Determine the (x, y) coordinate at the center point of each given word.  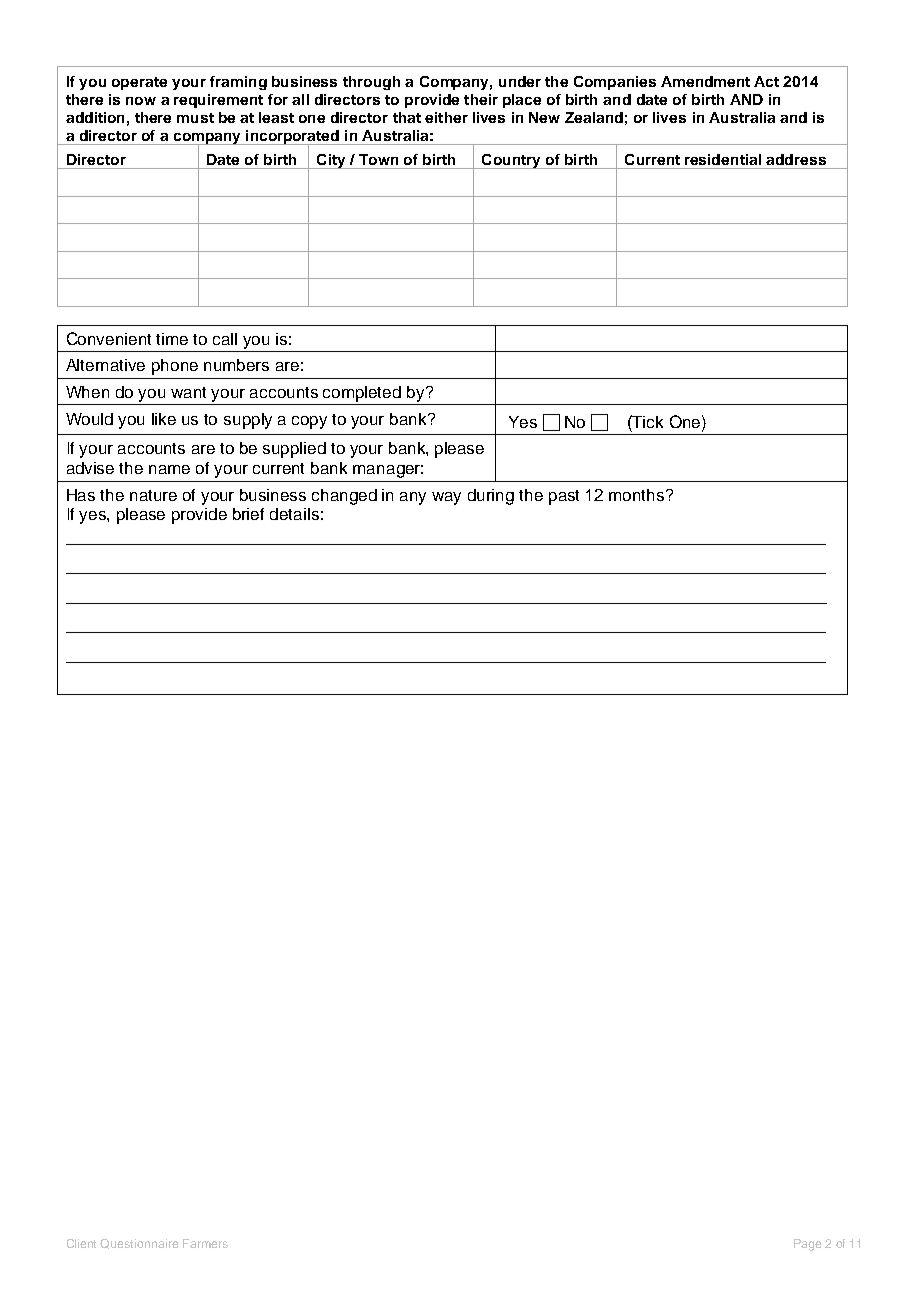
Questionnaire (139, 1244)
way (446, 498)
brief (248, 514)
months (638, 495)
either (446, 117)
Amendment (705, 81)
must (195, 118)
